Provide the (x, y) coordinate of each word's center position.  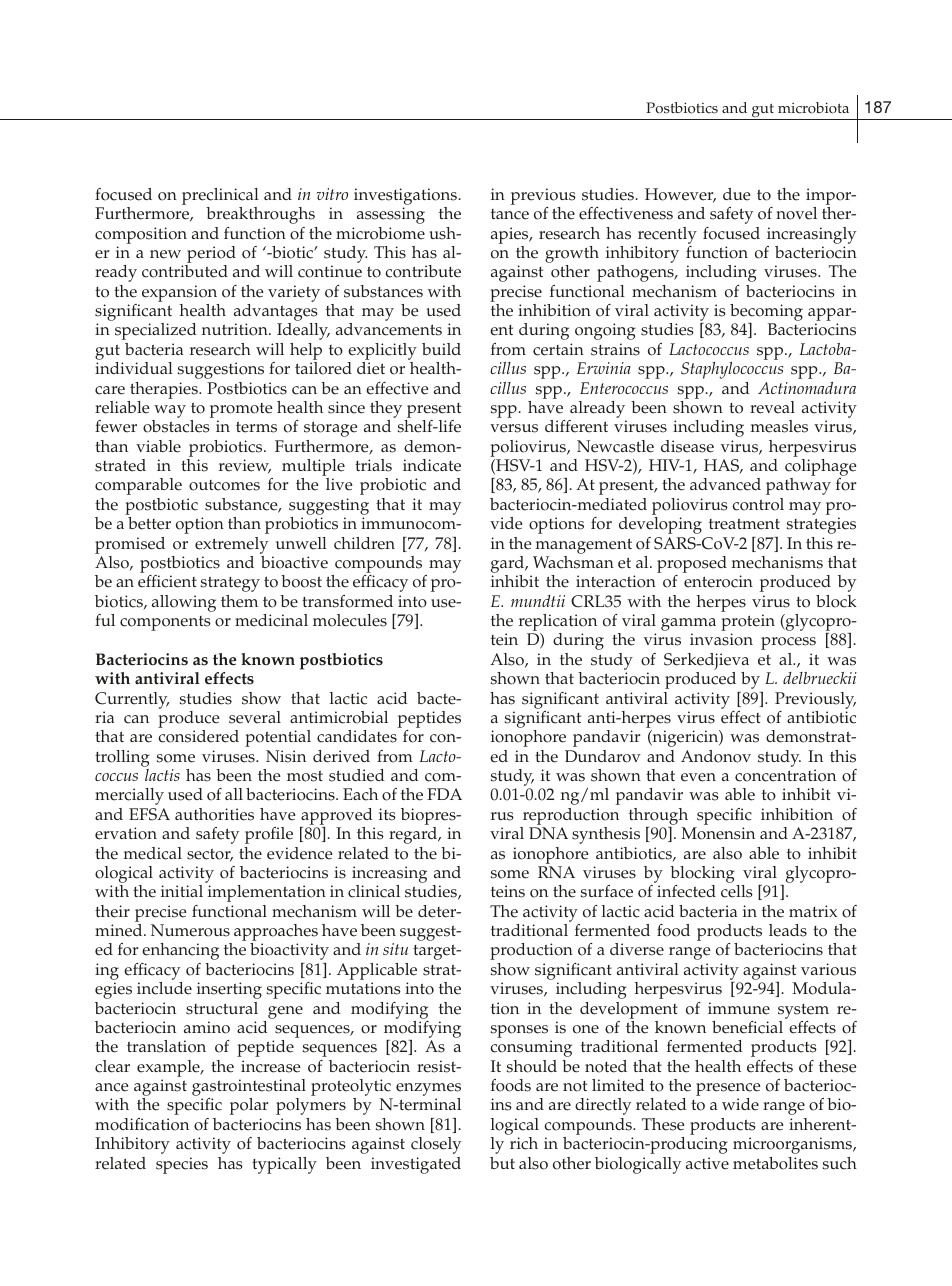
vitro (332, 194)
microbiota (813, 108)
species (182, 1165)
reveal (772, 407)
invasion (721, 639)
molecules (350, 620)
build (441, 349)
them (239, 601)
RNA (556, 872)
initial (182, 891)
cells (737, 891)
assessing (391, 215)
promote (241, 412)
